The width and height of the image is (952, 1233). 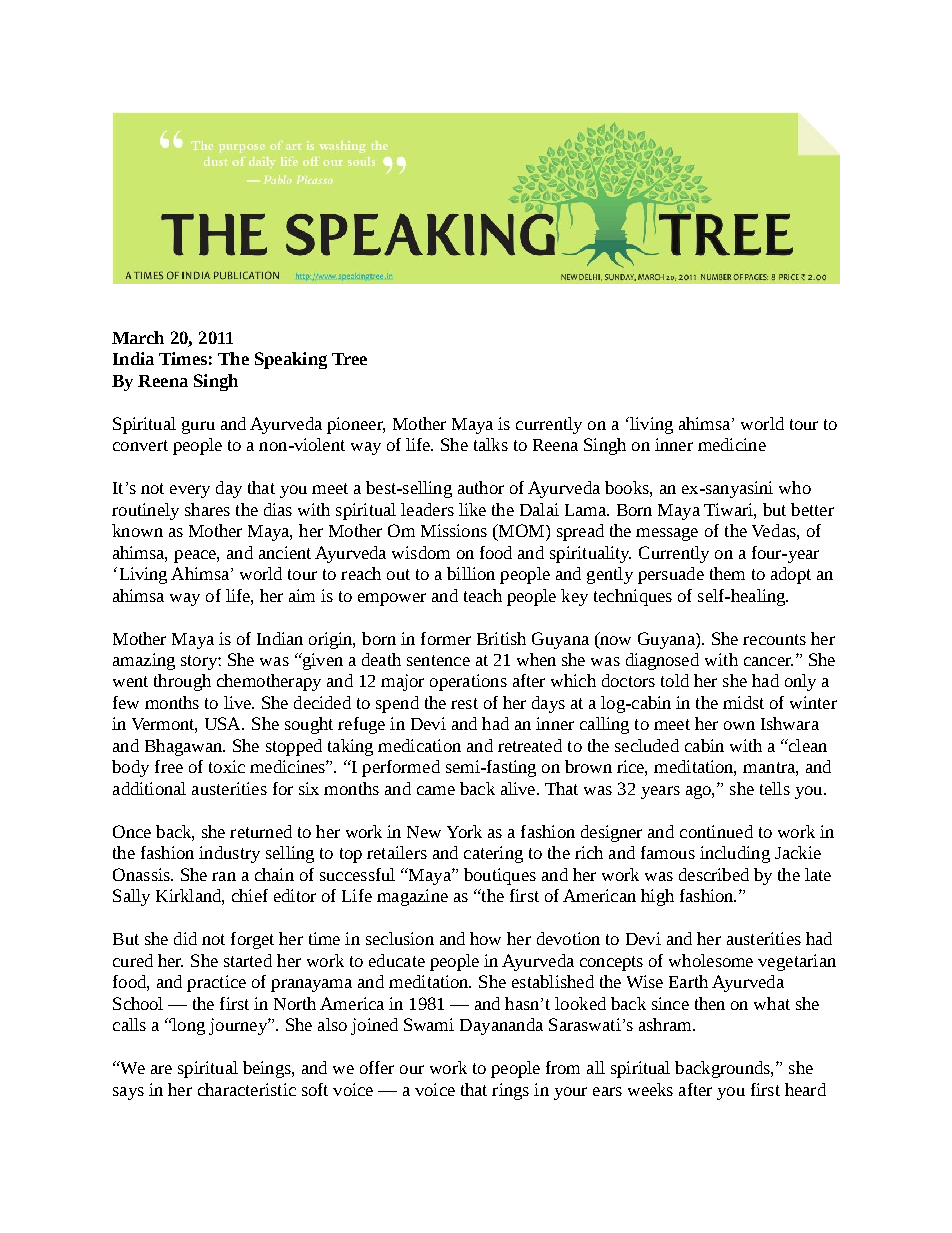 I want to click on boutiques, so click(x=500, y=876).
